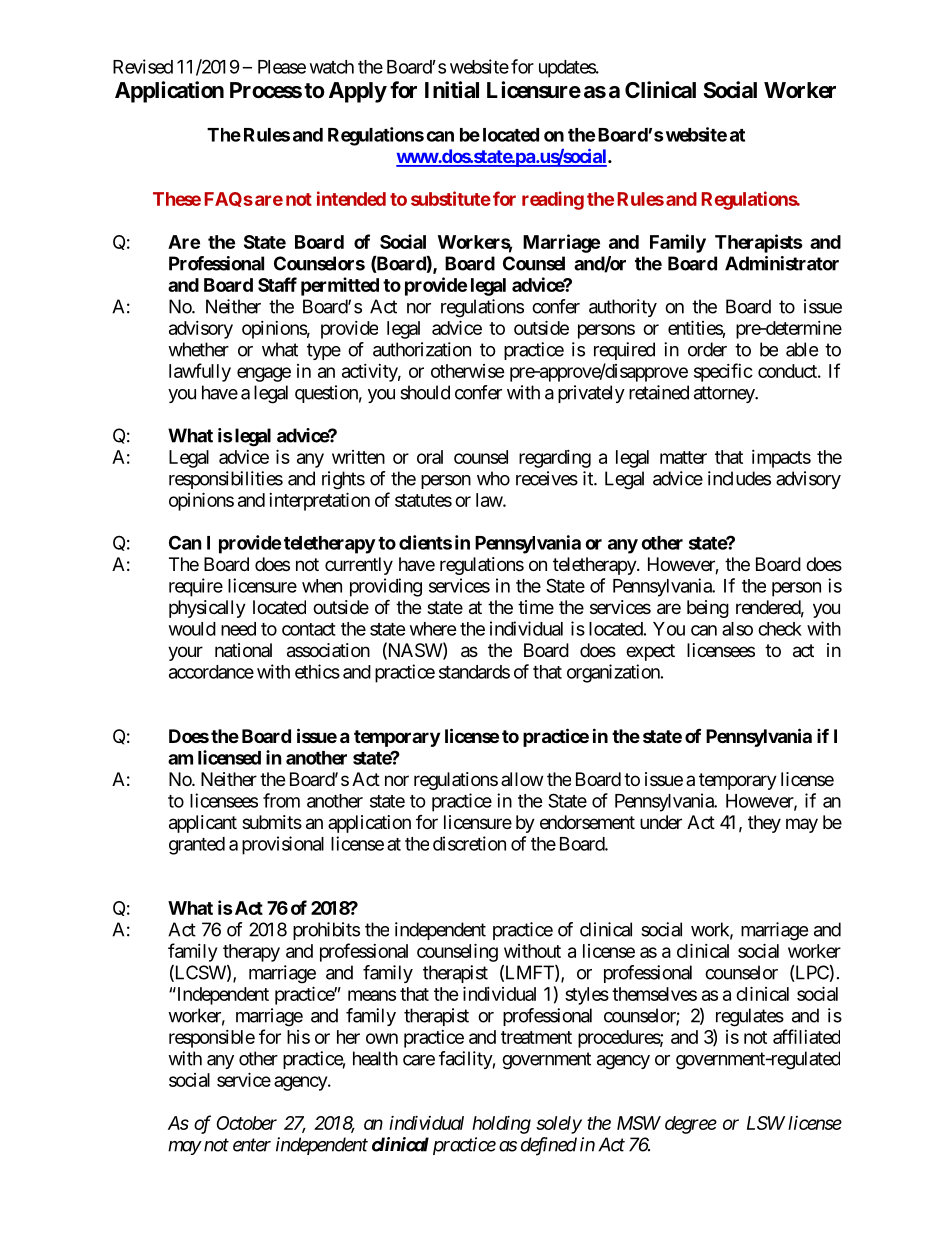 This image has height=1233, width=952. What do you see at coordinates (226, 480) in the image?
I see `responsibilities` at bounding box center [226, 480].
